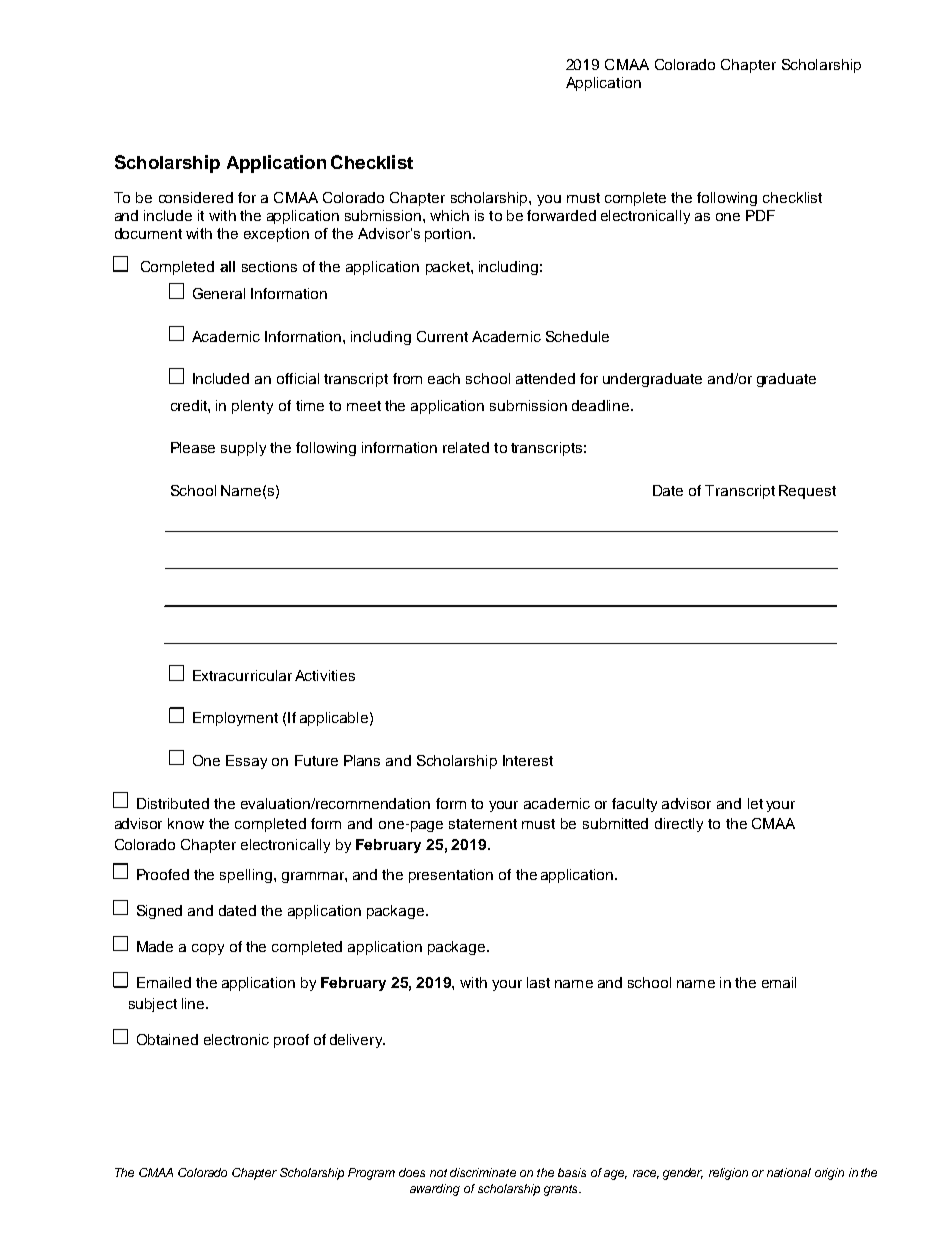 The height and width of the screenshot is (1233, 952). Describe the element at coordinates (483, 1172) in the screenshot. I see `discriminate` at that location.
